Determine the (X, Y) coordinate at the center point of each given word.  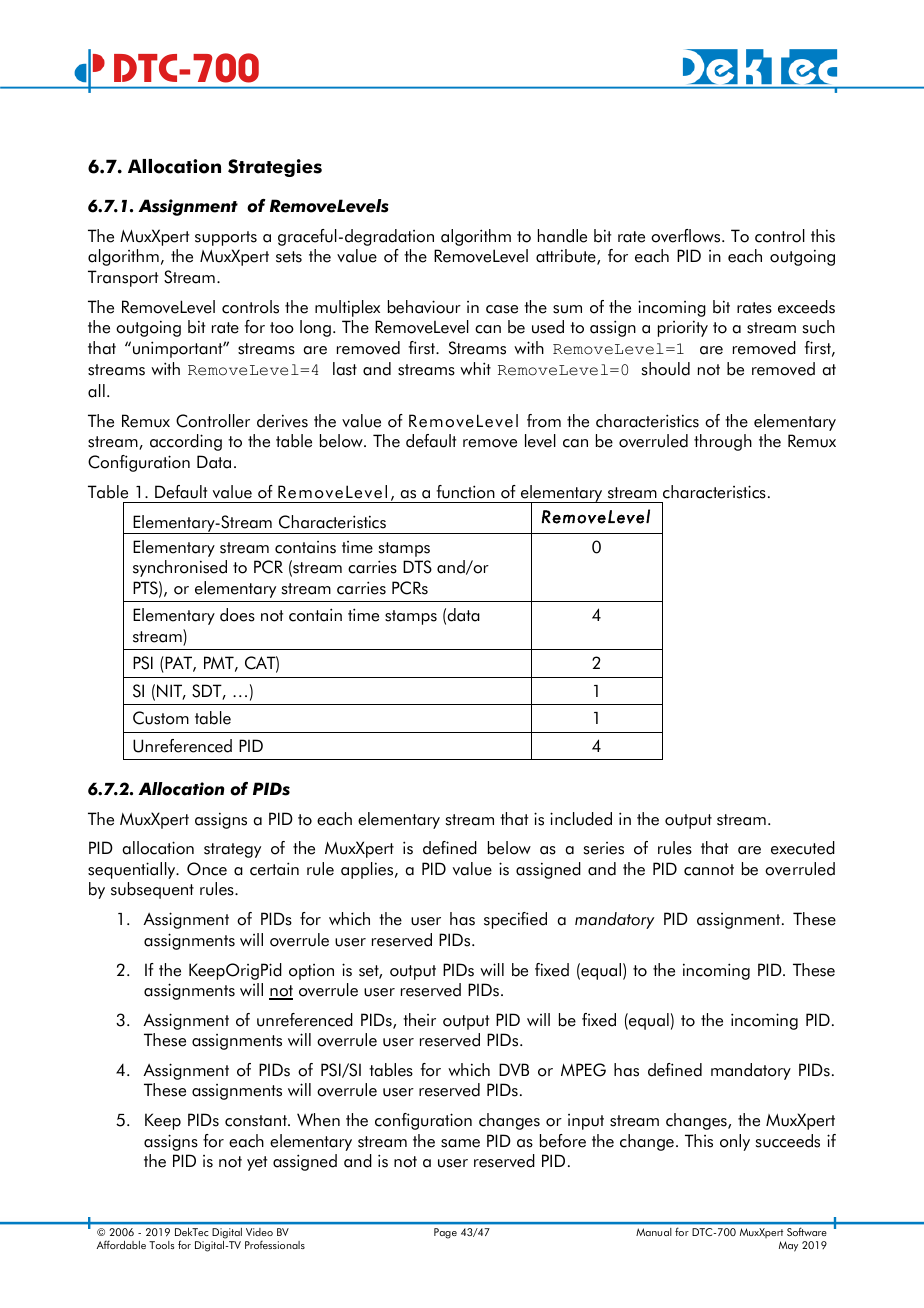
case (502, 309)
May (788, 1246)
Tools (162, 1245)
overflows (687, 236)
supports (226, 238)
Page (445, 1233)
